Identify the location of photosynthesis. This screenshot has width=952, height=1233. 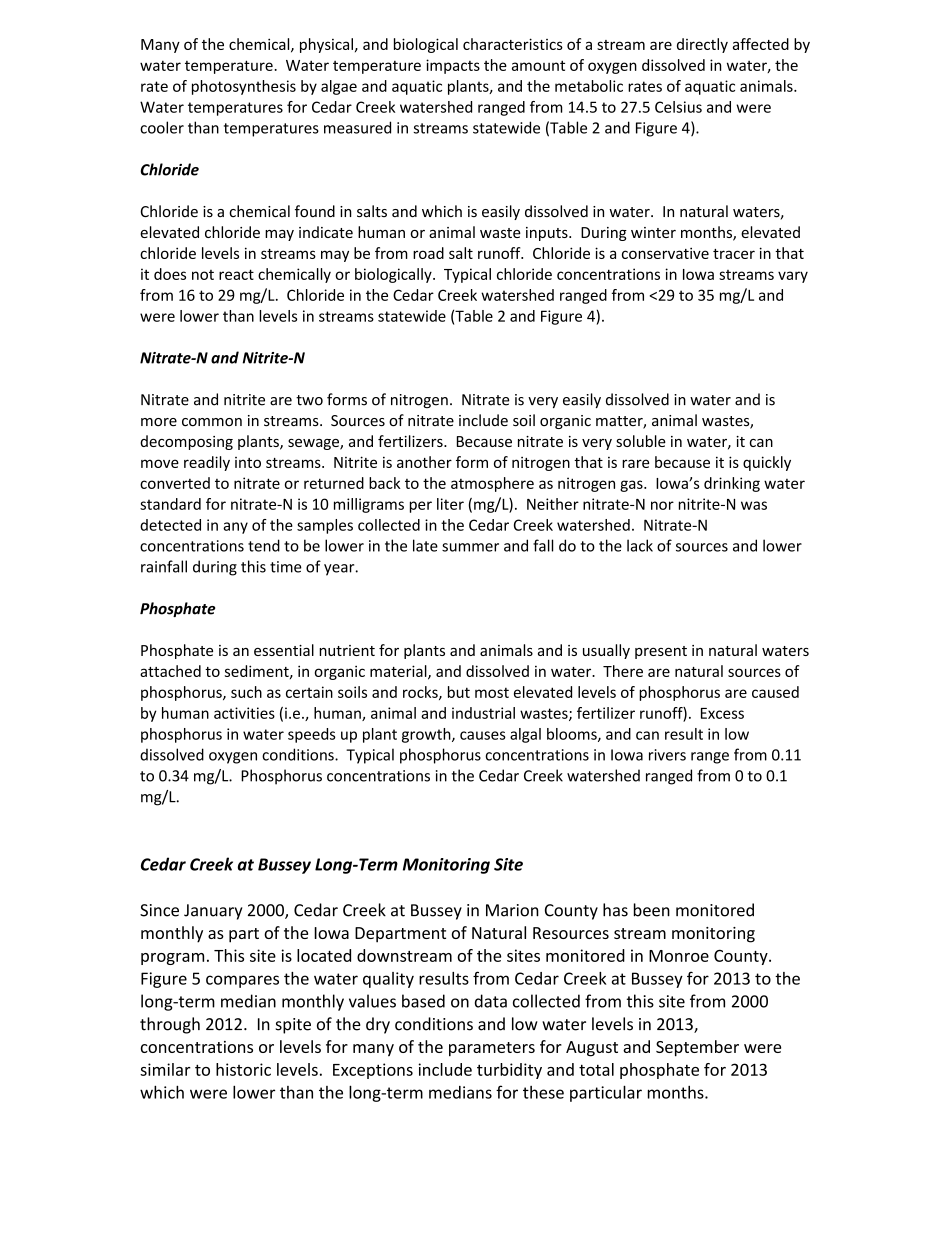
(244, 87).
